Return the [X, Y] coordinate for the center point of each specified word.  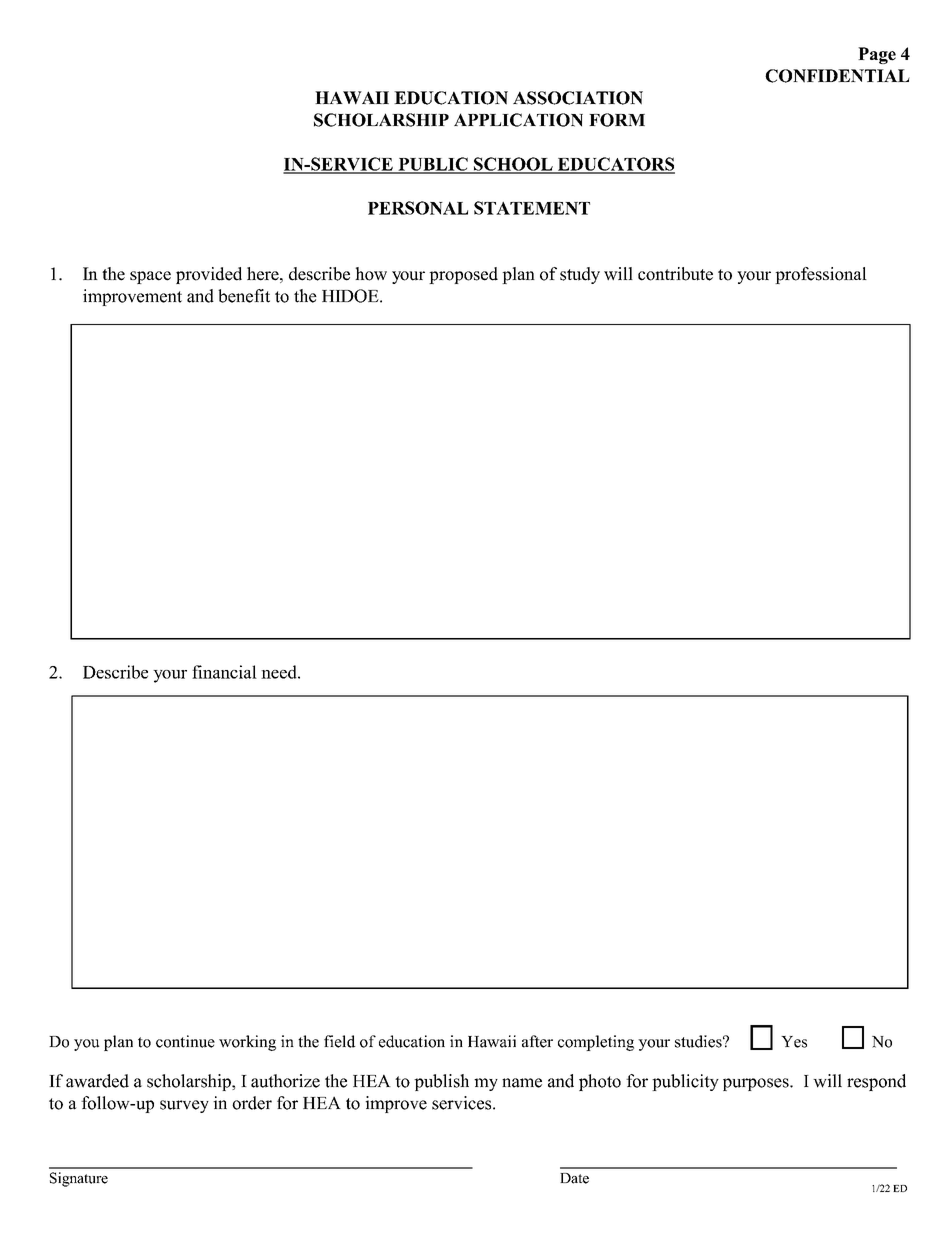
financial [224, 672]
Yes [794, 1042]
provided [209, 275]
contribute [675, 274]
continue [185, 1041]
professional [821, 275]
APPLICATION [518, 120]
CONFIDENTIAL [837, 76]
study [580, 275]
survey [184, 1106]
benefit [244, 296]
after [537, 1041]
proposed [463, 275]
